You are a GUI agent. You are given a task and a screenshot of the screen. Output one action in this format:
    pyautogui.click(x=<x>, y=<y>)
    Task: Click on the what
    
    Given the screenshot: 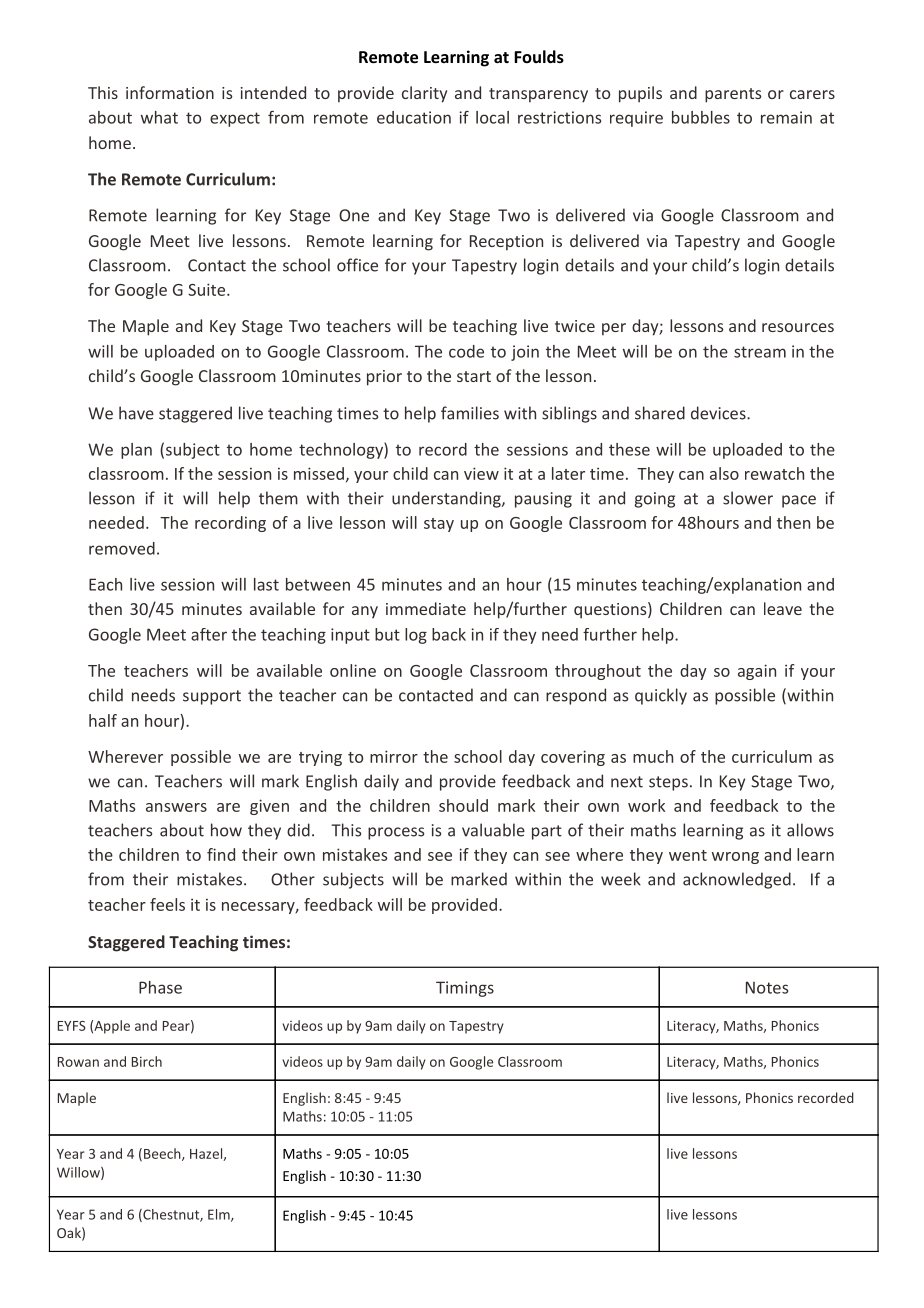 What is the action you would take?
    pyautogui.click(x=159, y=117)
